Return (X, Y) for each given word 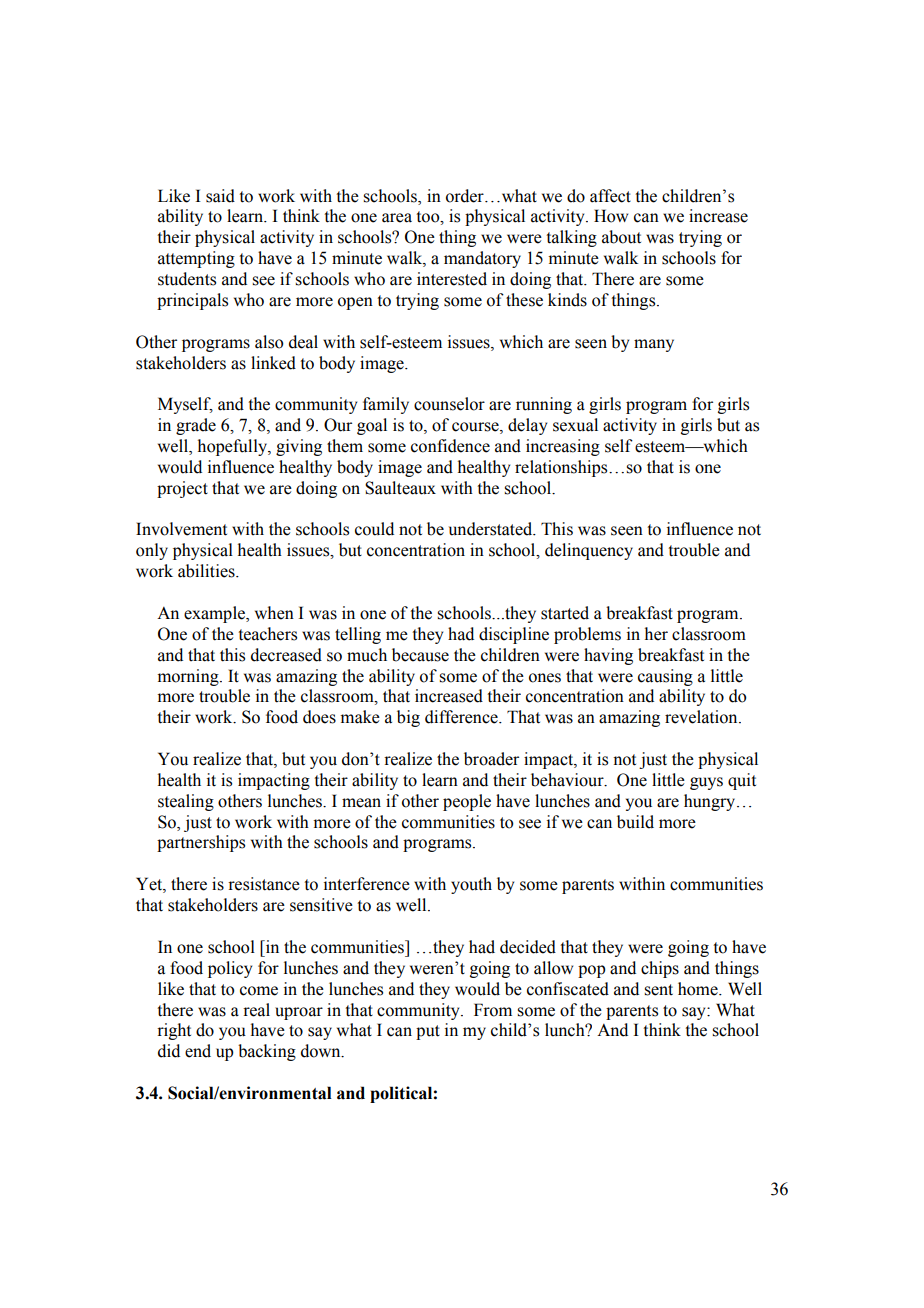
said (220, 196)
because (420, 655)
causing (665, 677)
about (621, 237)
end (198, 1051)
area (397, 218)
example (215, 614)
